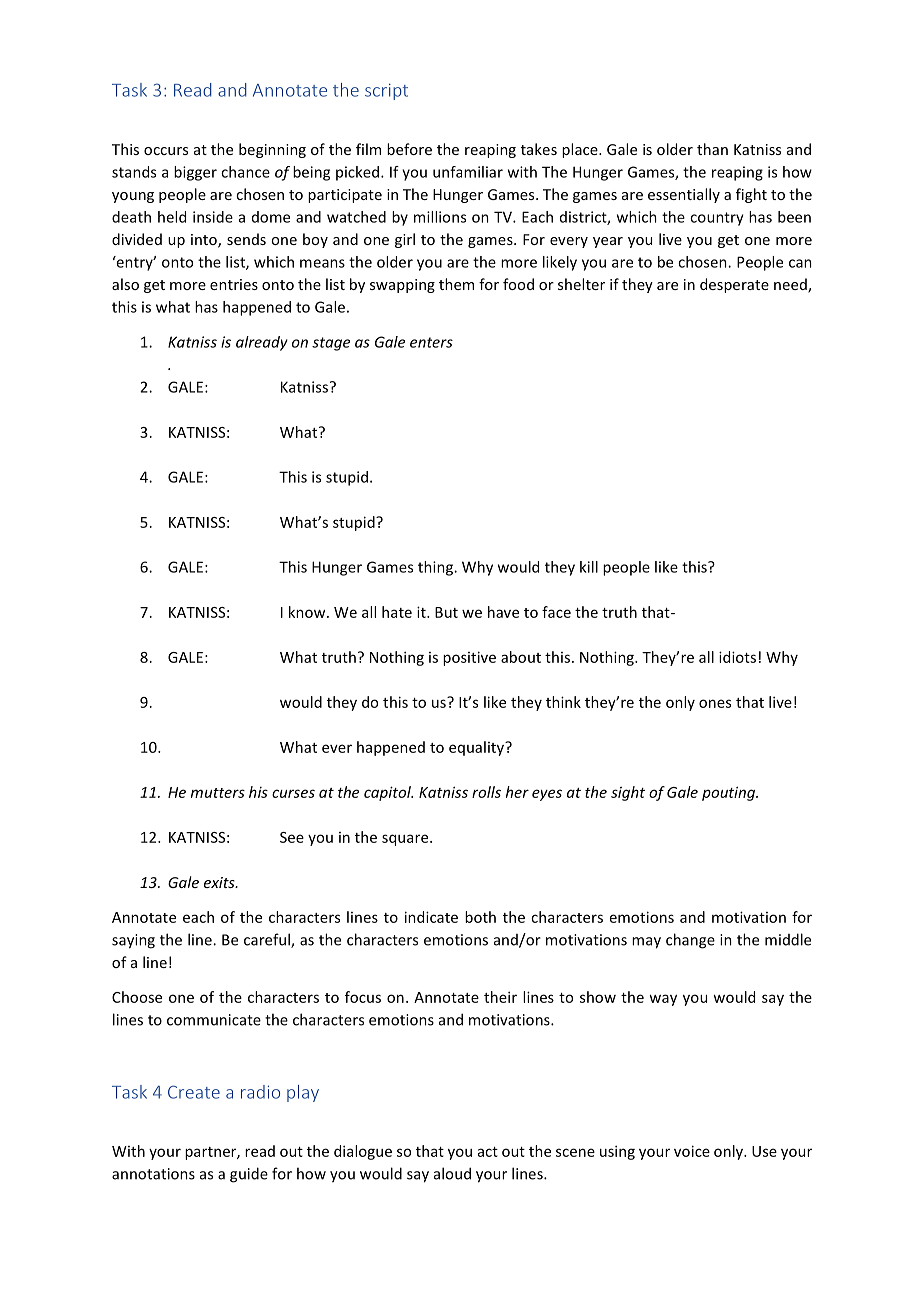 The height and width of the screenshot is (1308, 924). What do you see at coordinates (249, 1175) in the screenshot?
I see `guide` at bounding box center [249, 1175].
